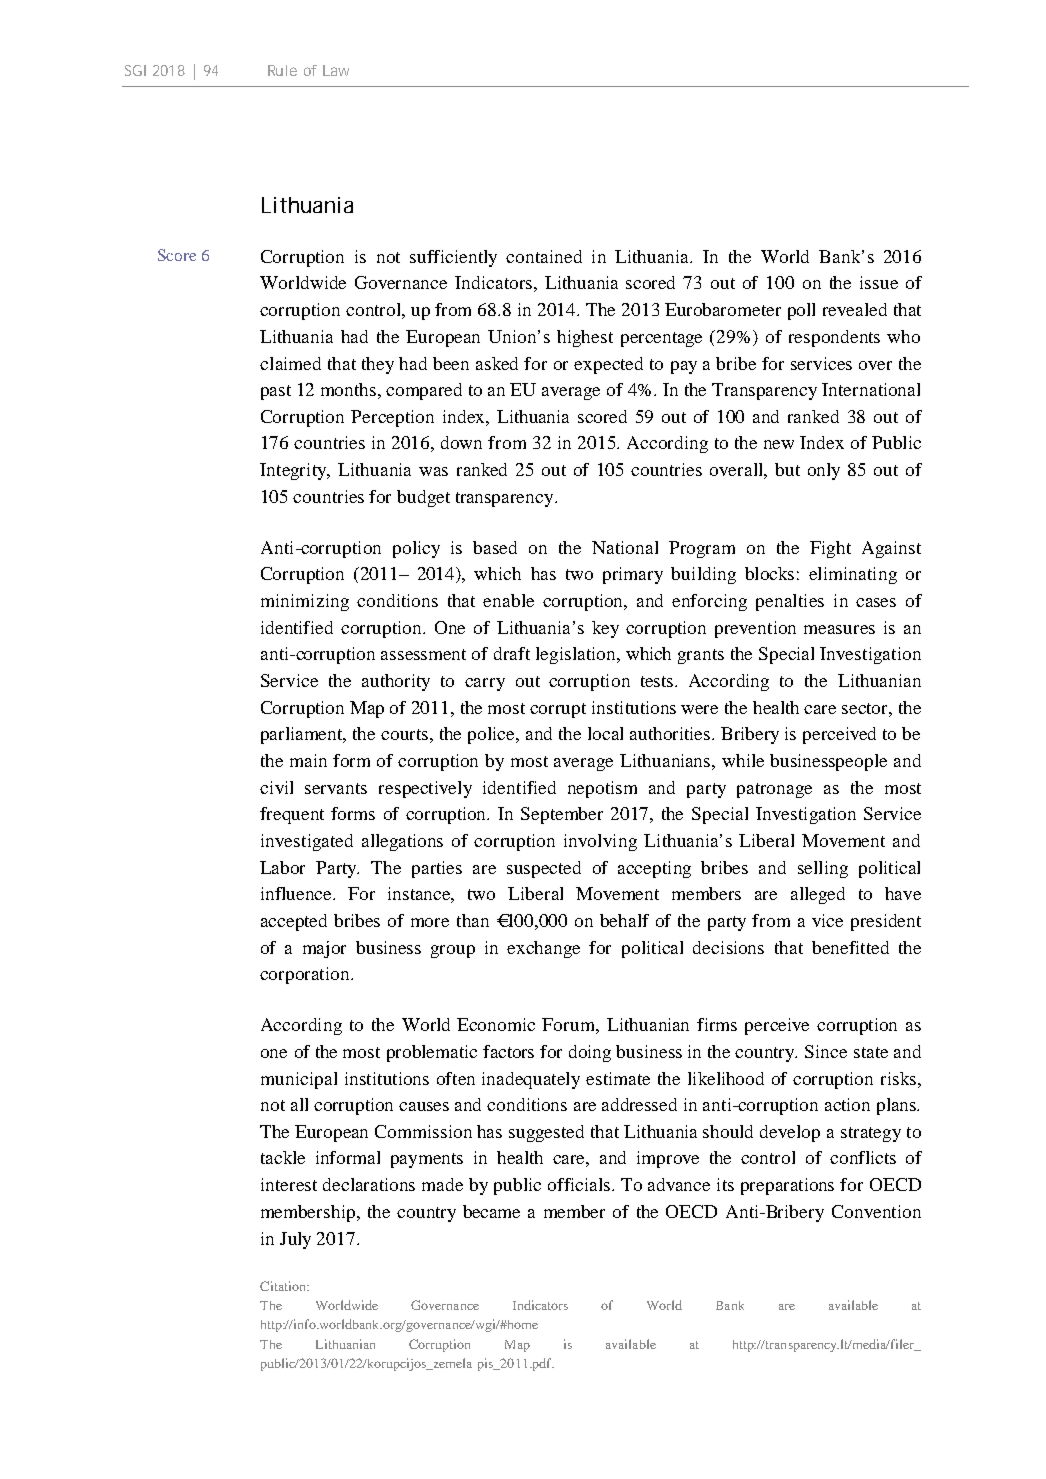  What do you see at coordinates (306, 975) in the screenshot?
I see `corporation` at bounding box center [306, 975].
